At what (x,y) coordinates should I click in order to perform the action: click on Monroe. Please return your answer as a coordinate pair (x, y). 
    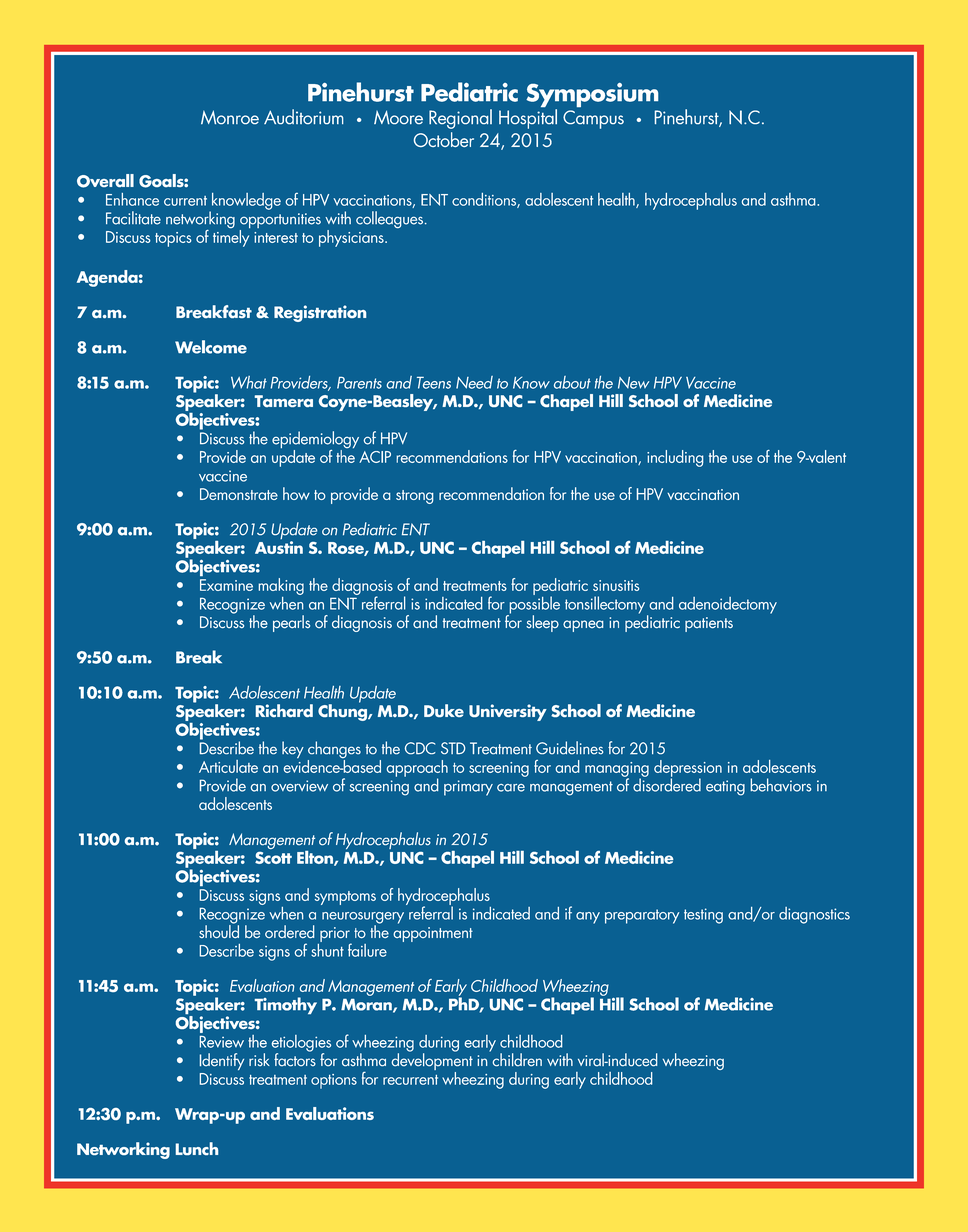
    Looking at the image, I should click on (230, 117).
